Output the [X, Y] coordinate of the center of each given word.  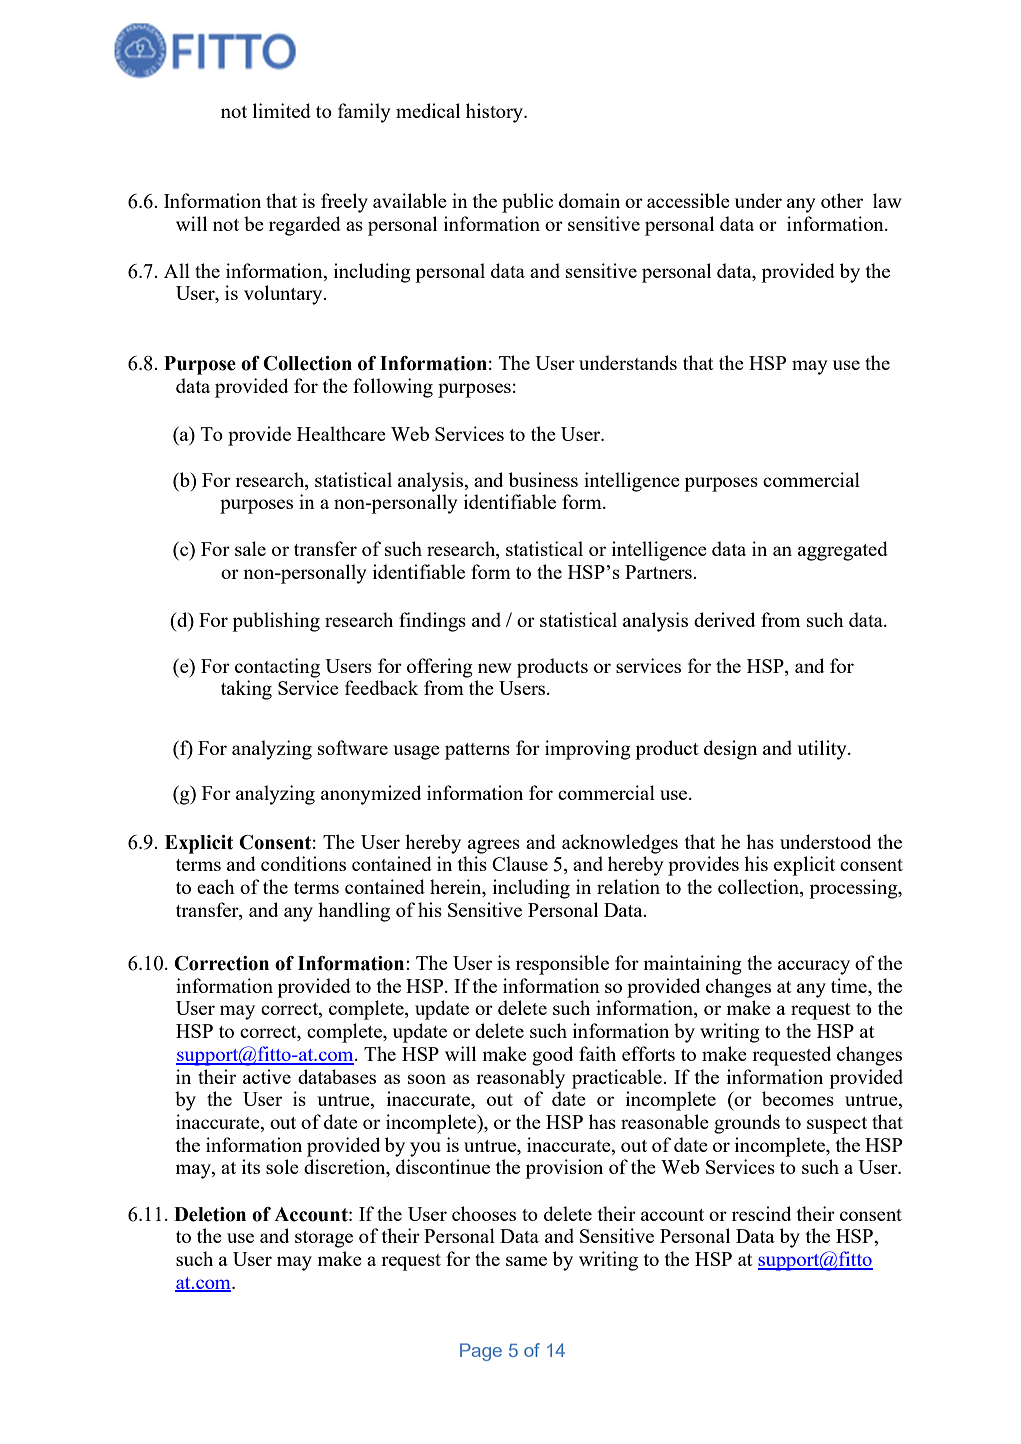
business [543, 479]
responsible [562, 965]
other [842, 200]
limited [282, 110]
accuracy [814, 967]
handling [354, 912]
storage [324, 1239]
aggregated [843, 551]
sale [250, 548]
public [527, 203]
